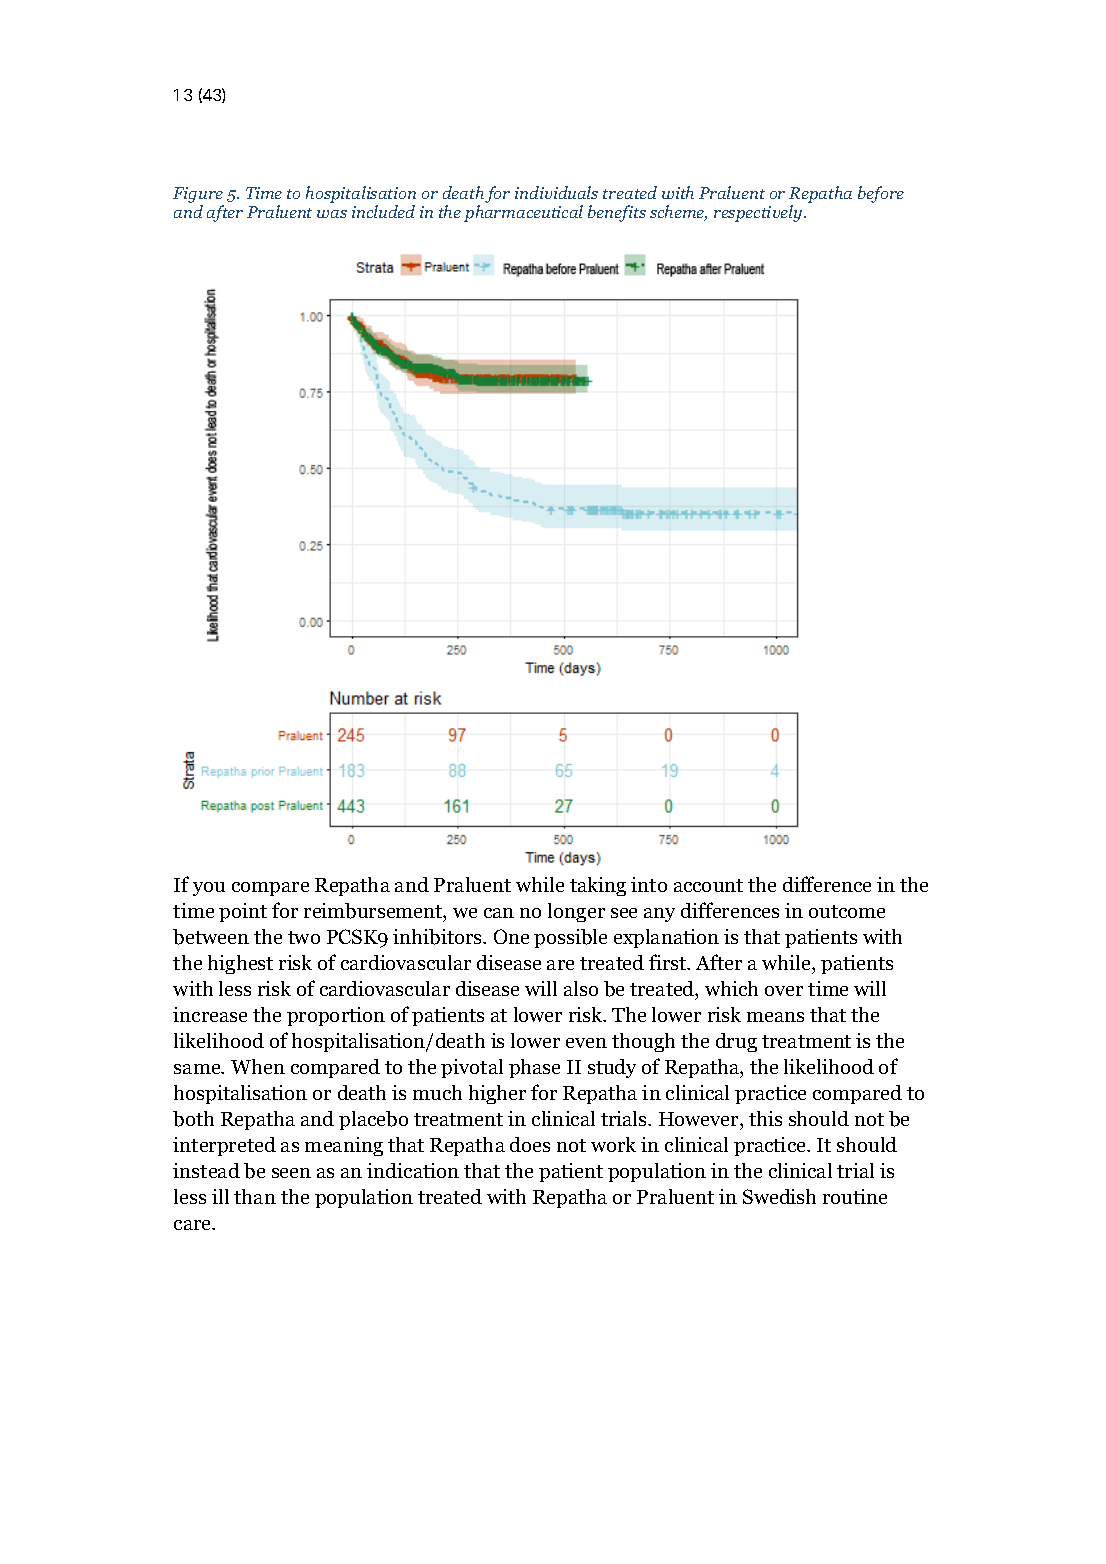 The height and width of the page is (1564, 1106). What do you see at coordinates (243, 912) in the page?
I see `point` at bounding box center [243, 912].
